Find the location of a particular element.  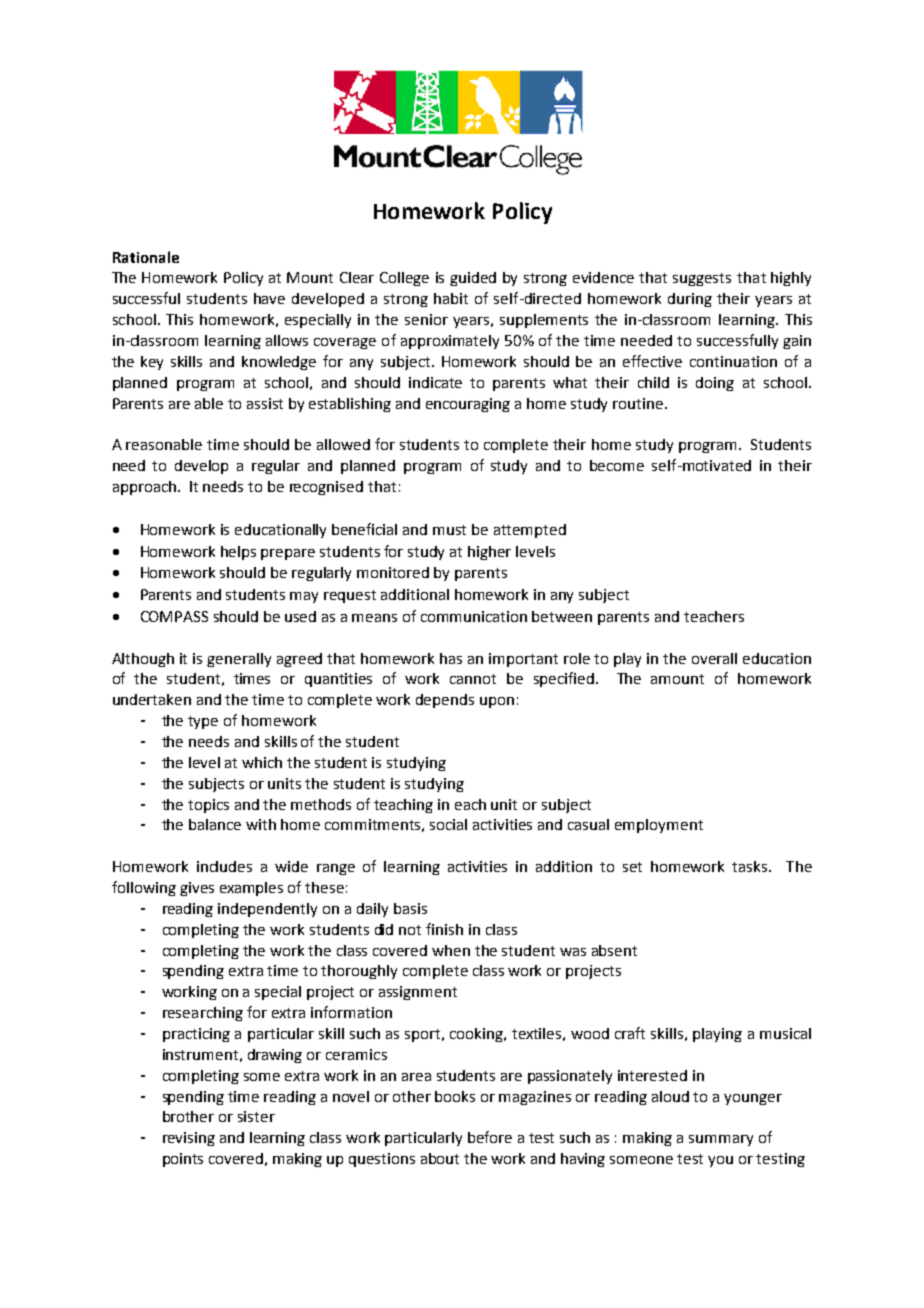

guided is located at coordinates (473, 279).
